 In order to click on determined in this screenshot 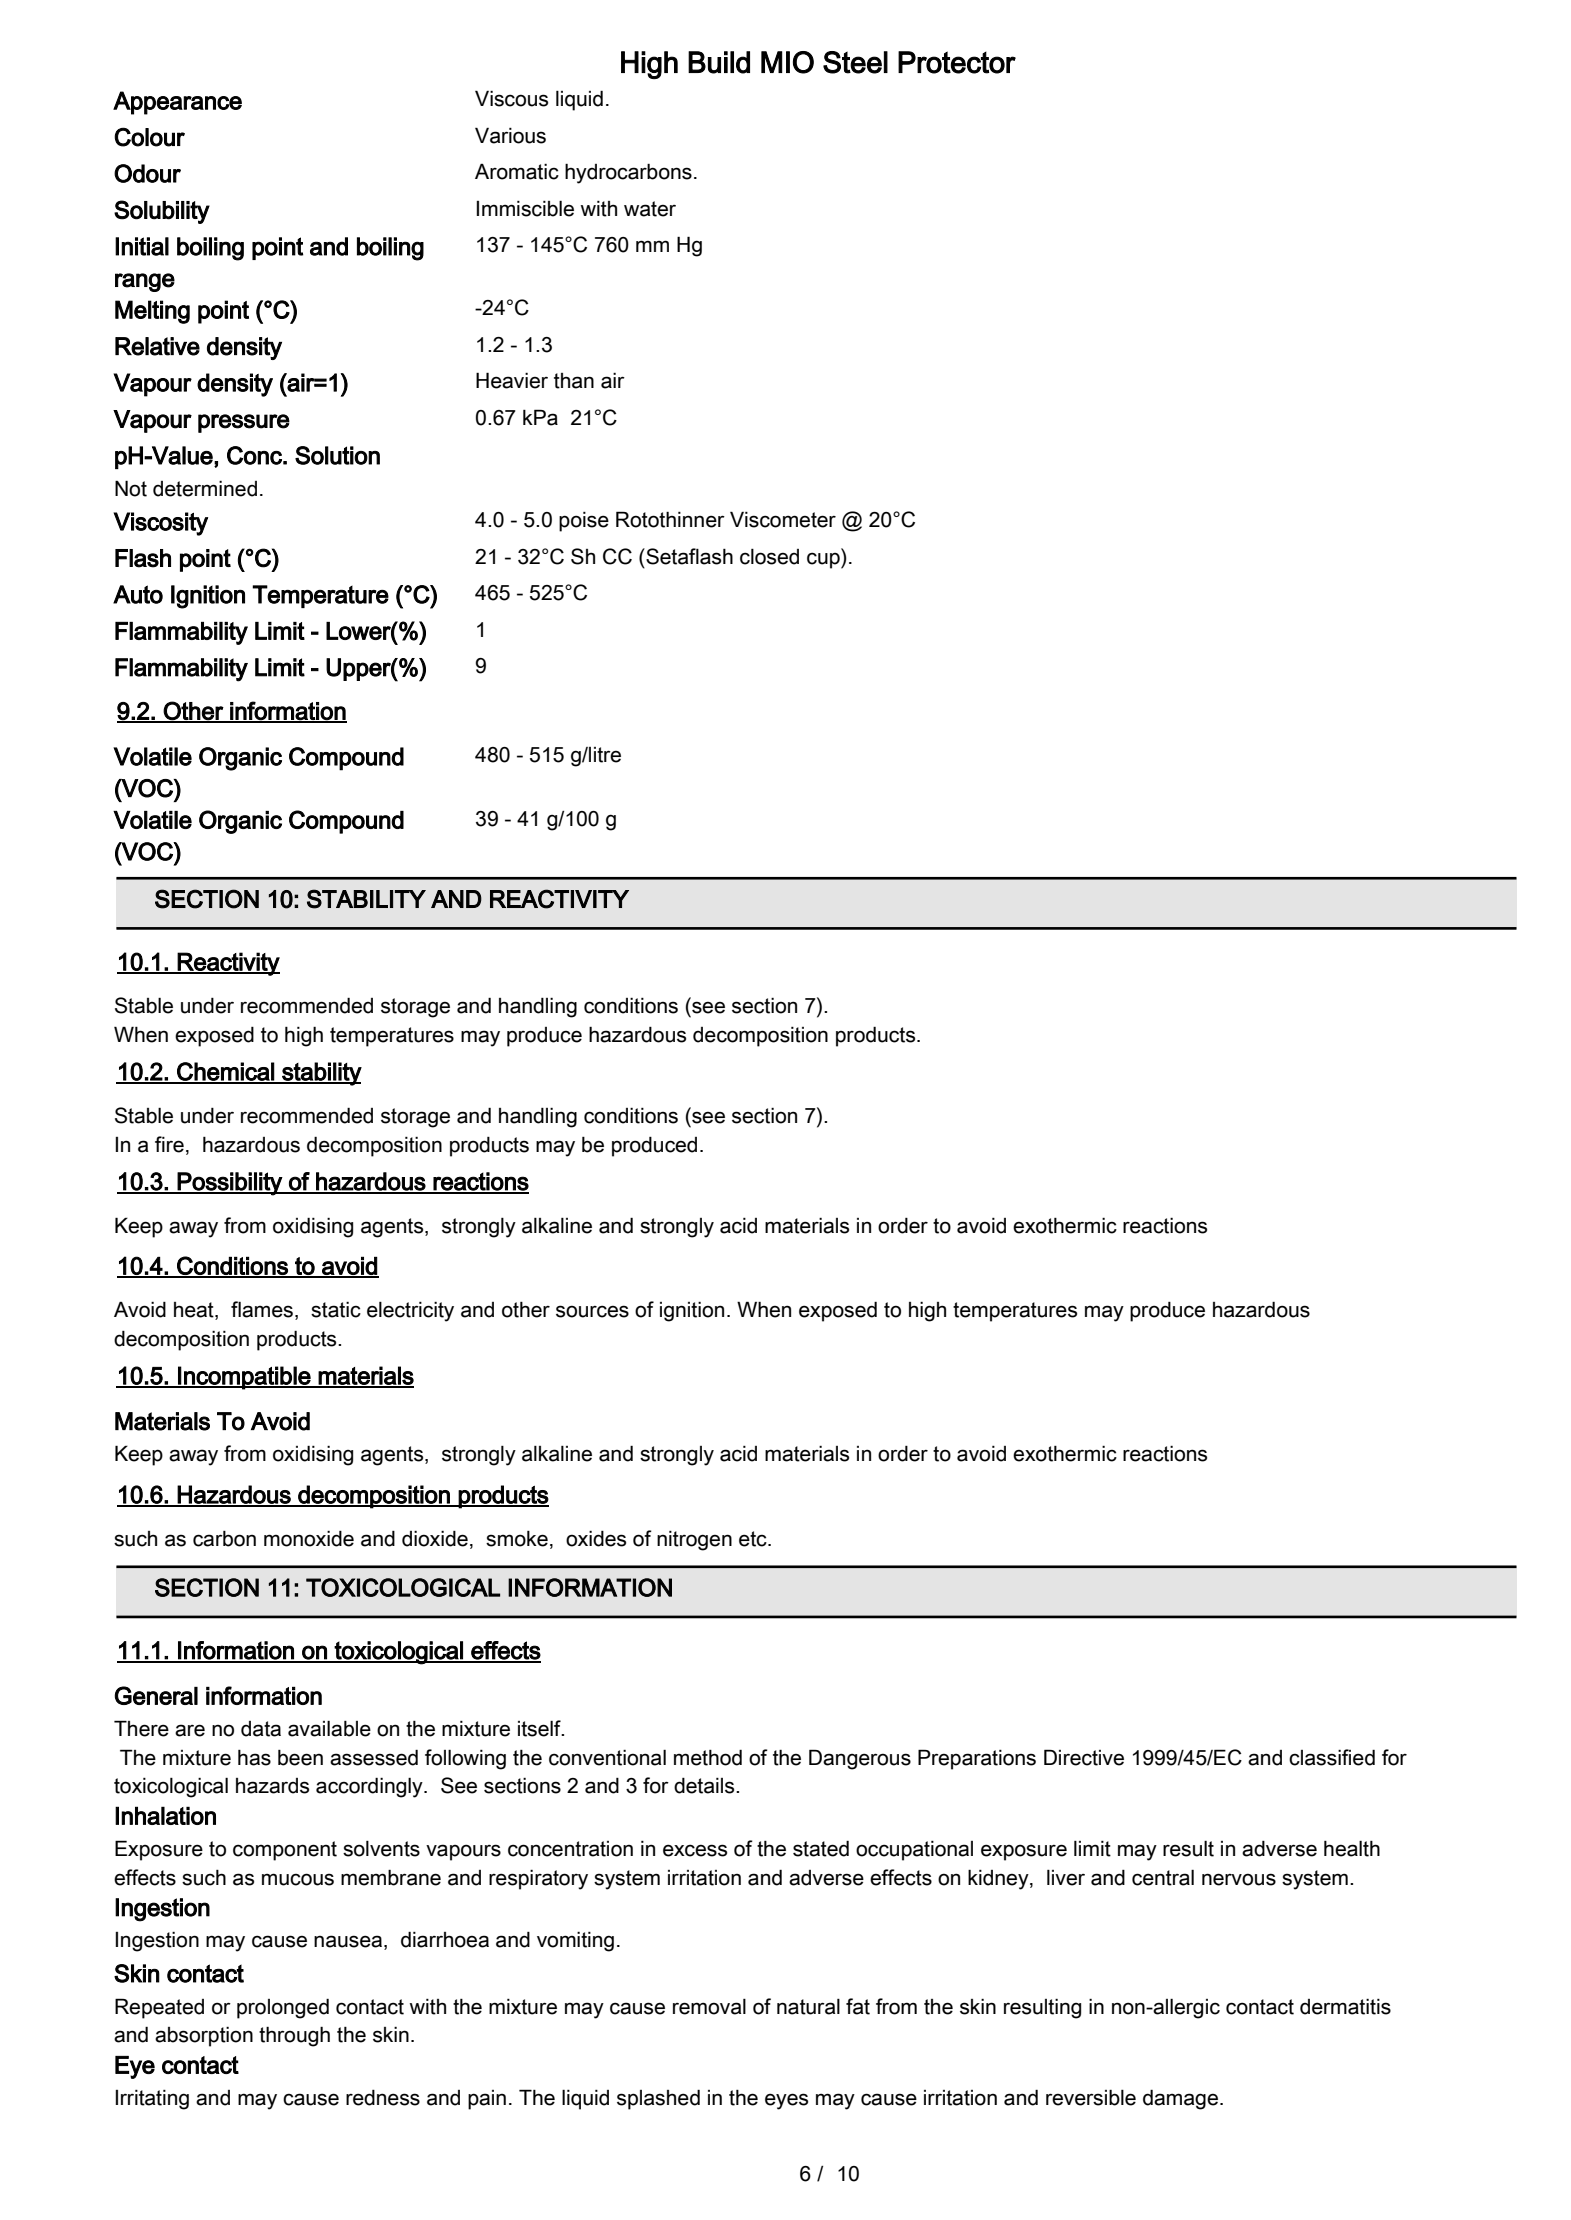, I will do `click(205, 489)`.
